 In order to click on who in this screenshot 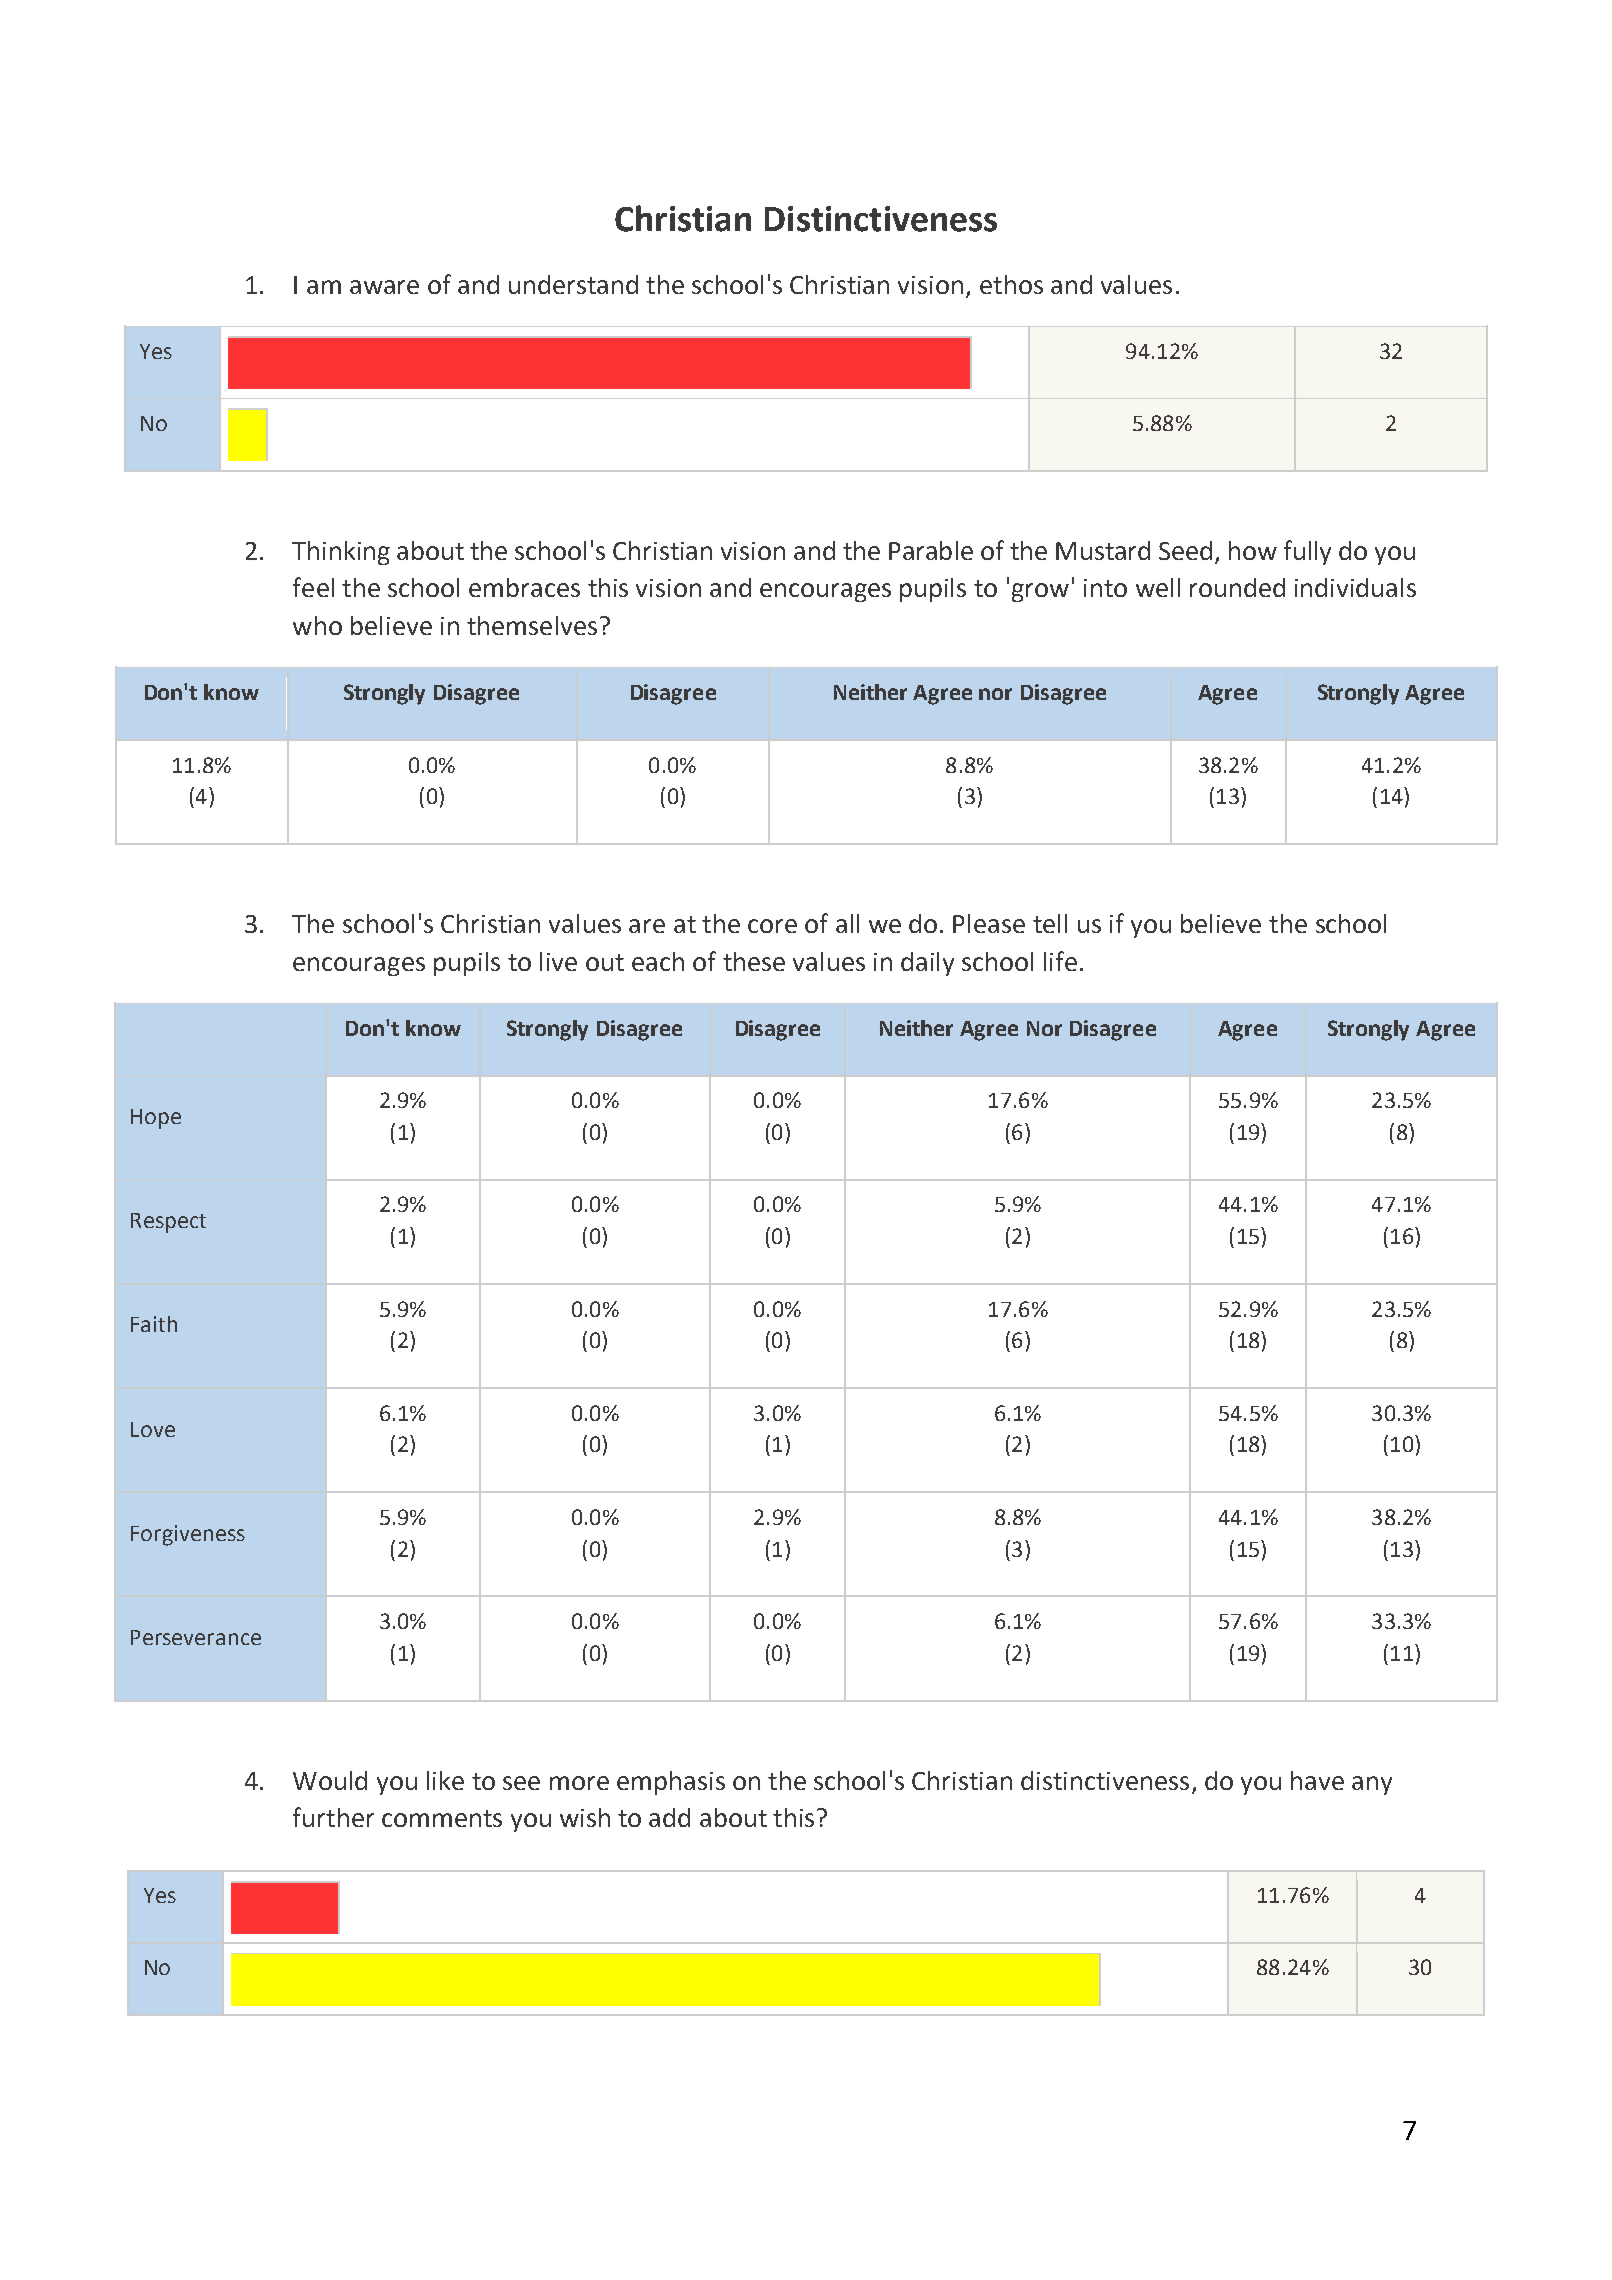, I will do `click(317, 625)`.
